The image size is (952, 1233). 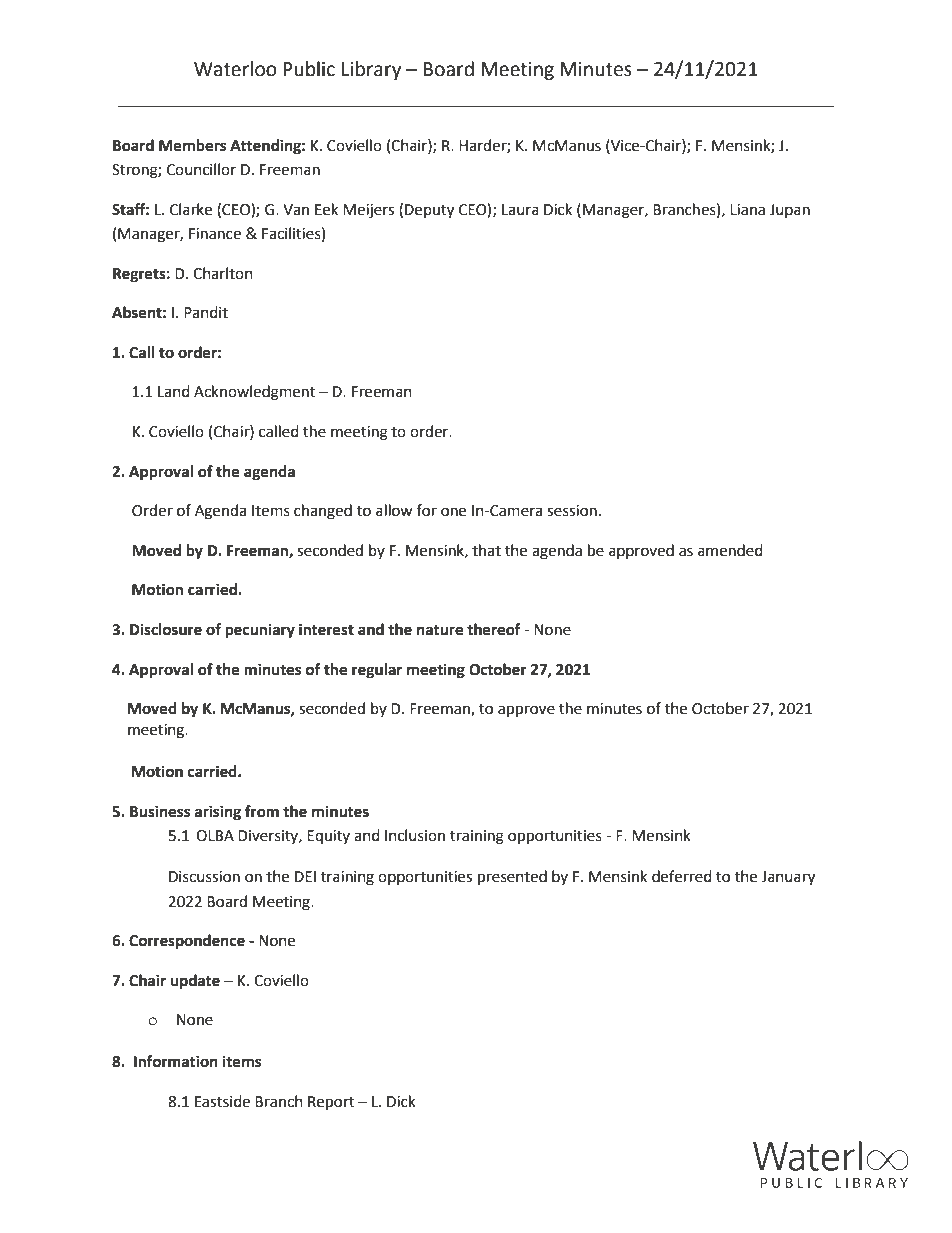 What do you see at coordinates (371, 70) in the screenshot?
I see `Library` at bounding box center [371, 70].
